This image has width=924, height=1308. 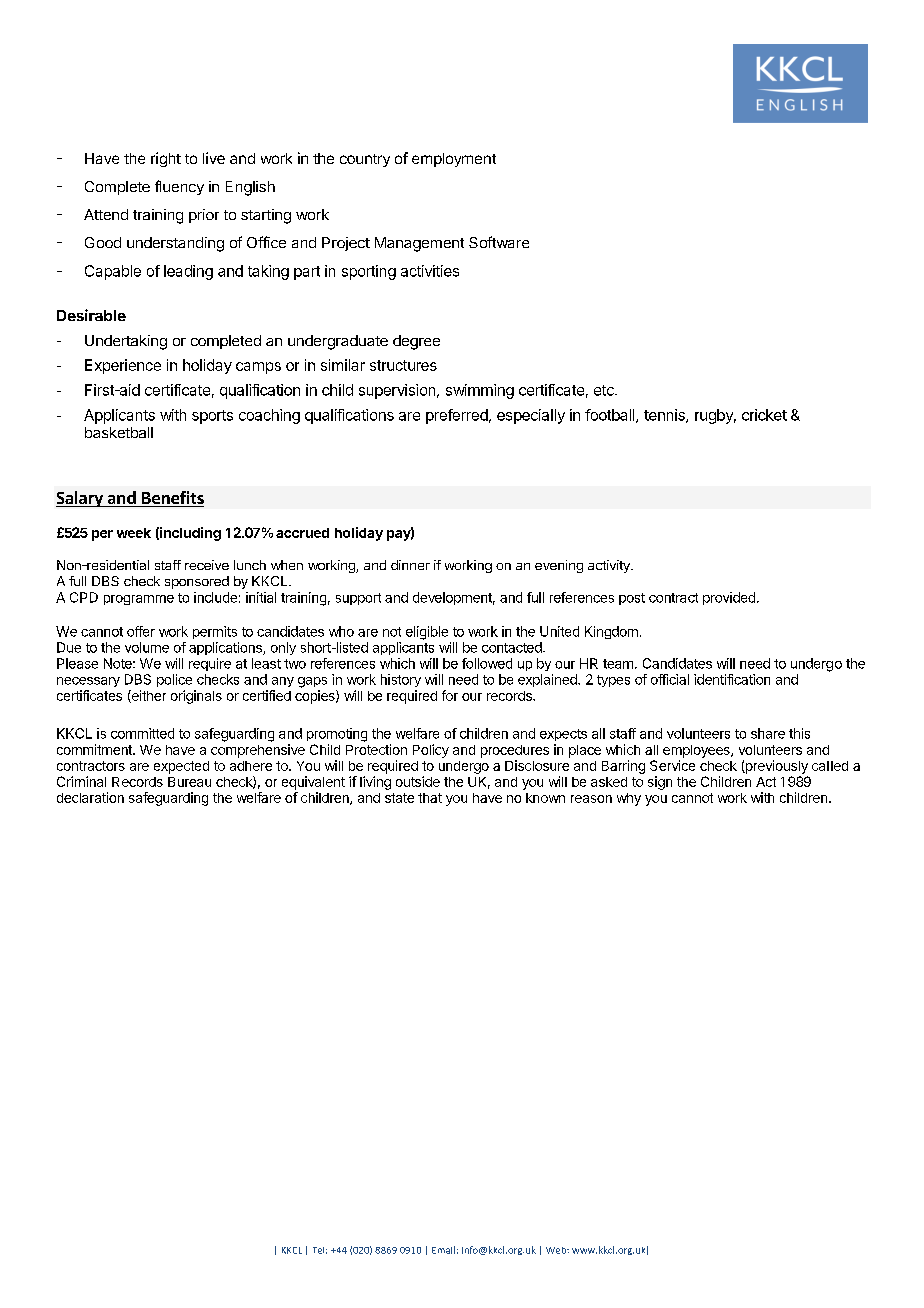 What do you see at coordinates (499, 242) in the image?
I see `Software` at bounding box center [499, 242].
